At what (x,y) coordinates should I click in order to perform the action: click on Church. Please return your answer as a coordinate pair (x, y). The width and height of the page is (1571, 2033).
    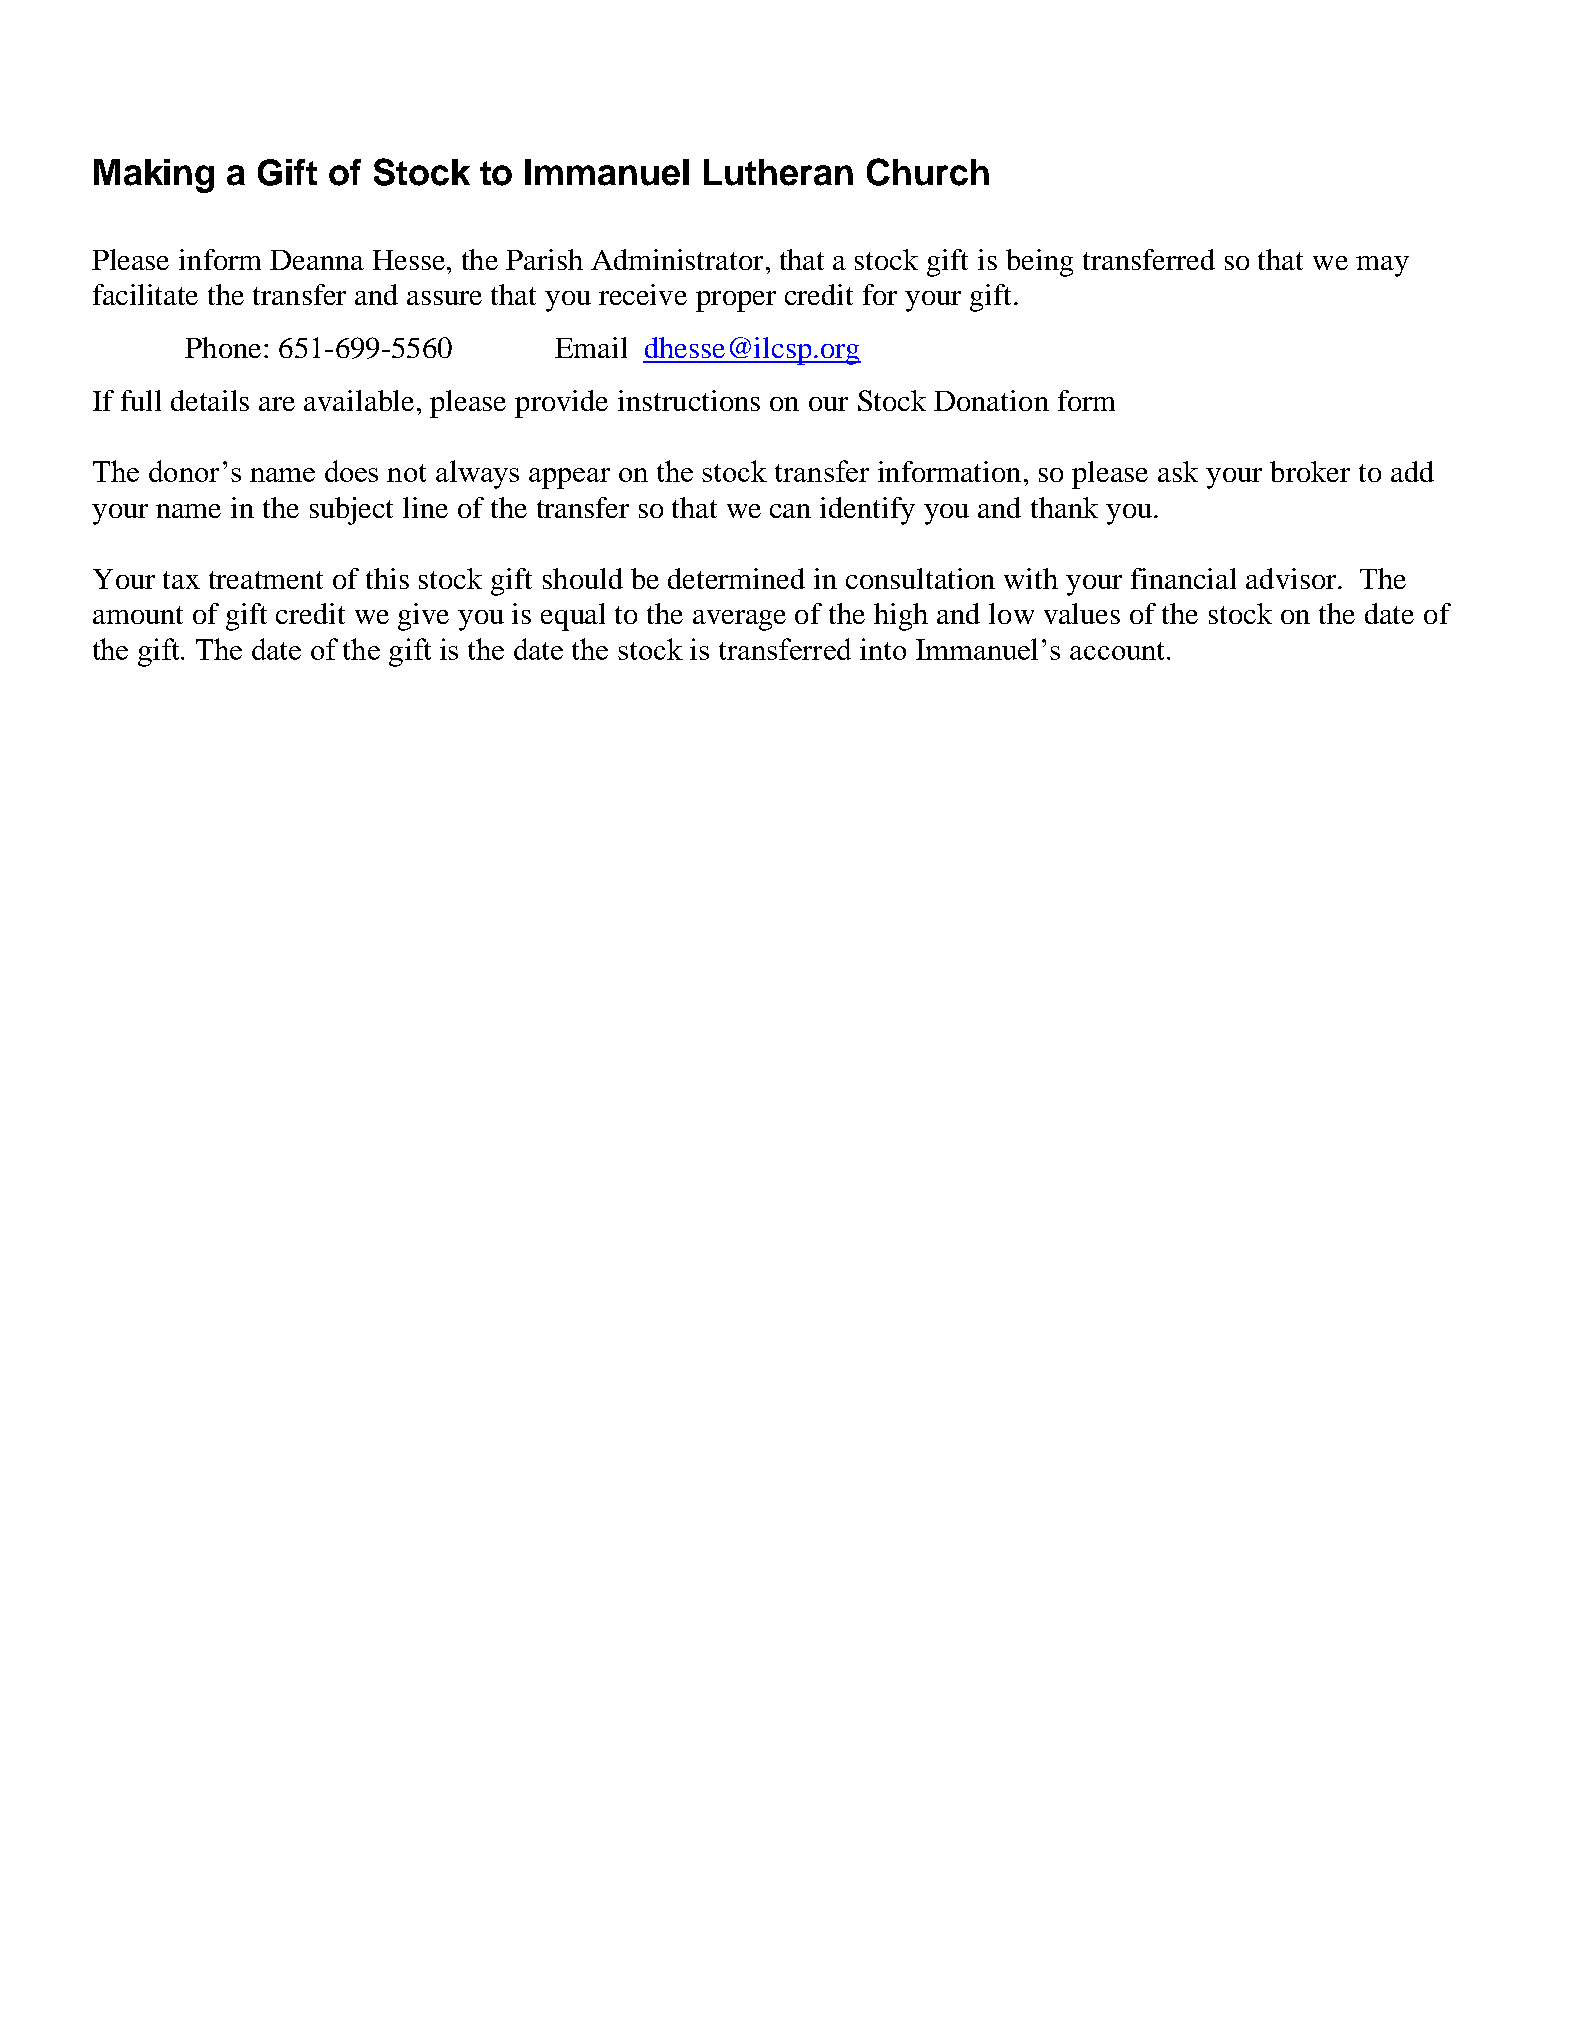
    Looking at the image, I should click on (928, 172).
